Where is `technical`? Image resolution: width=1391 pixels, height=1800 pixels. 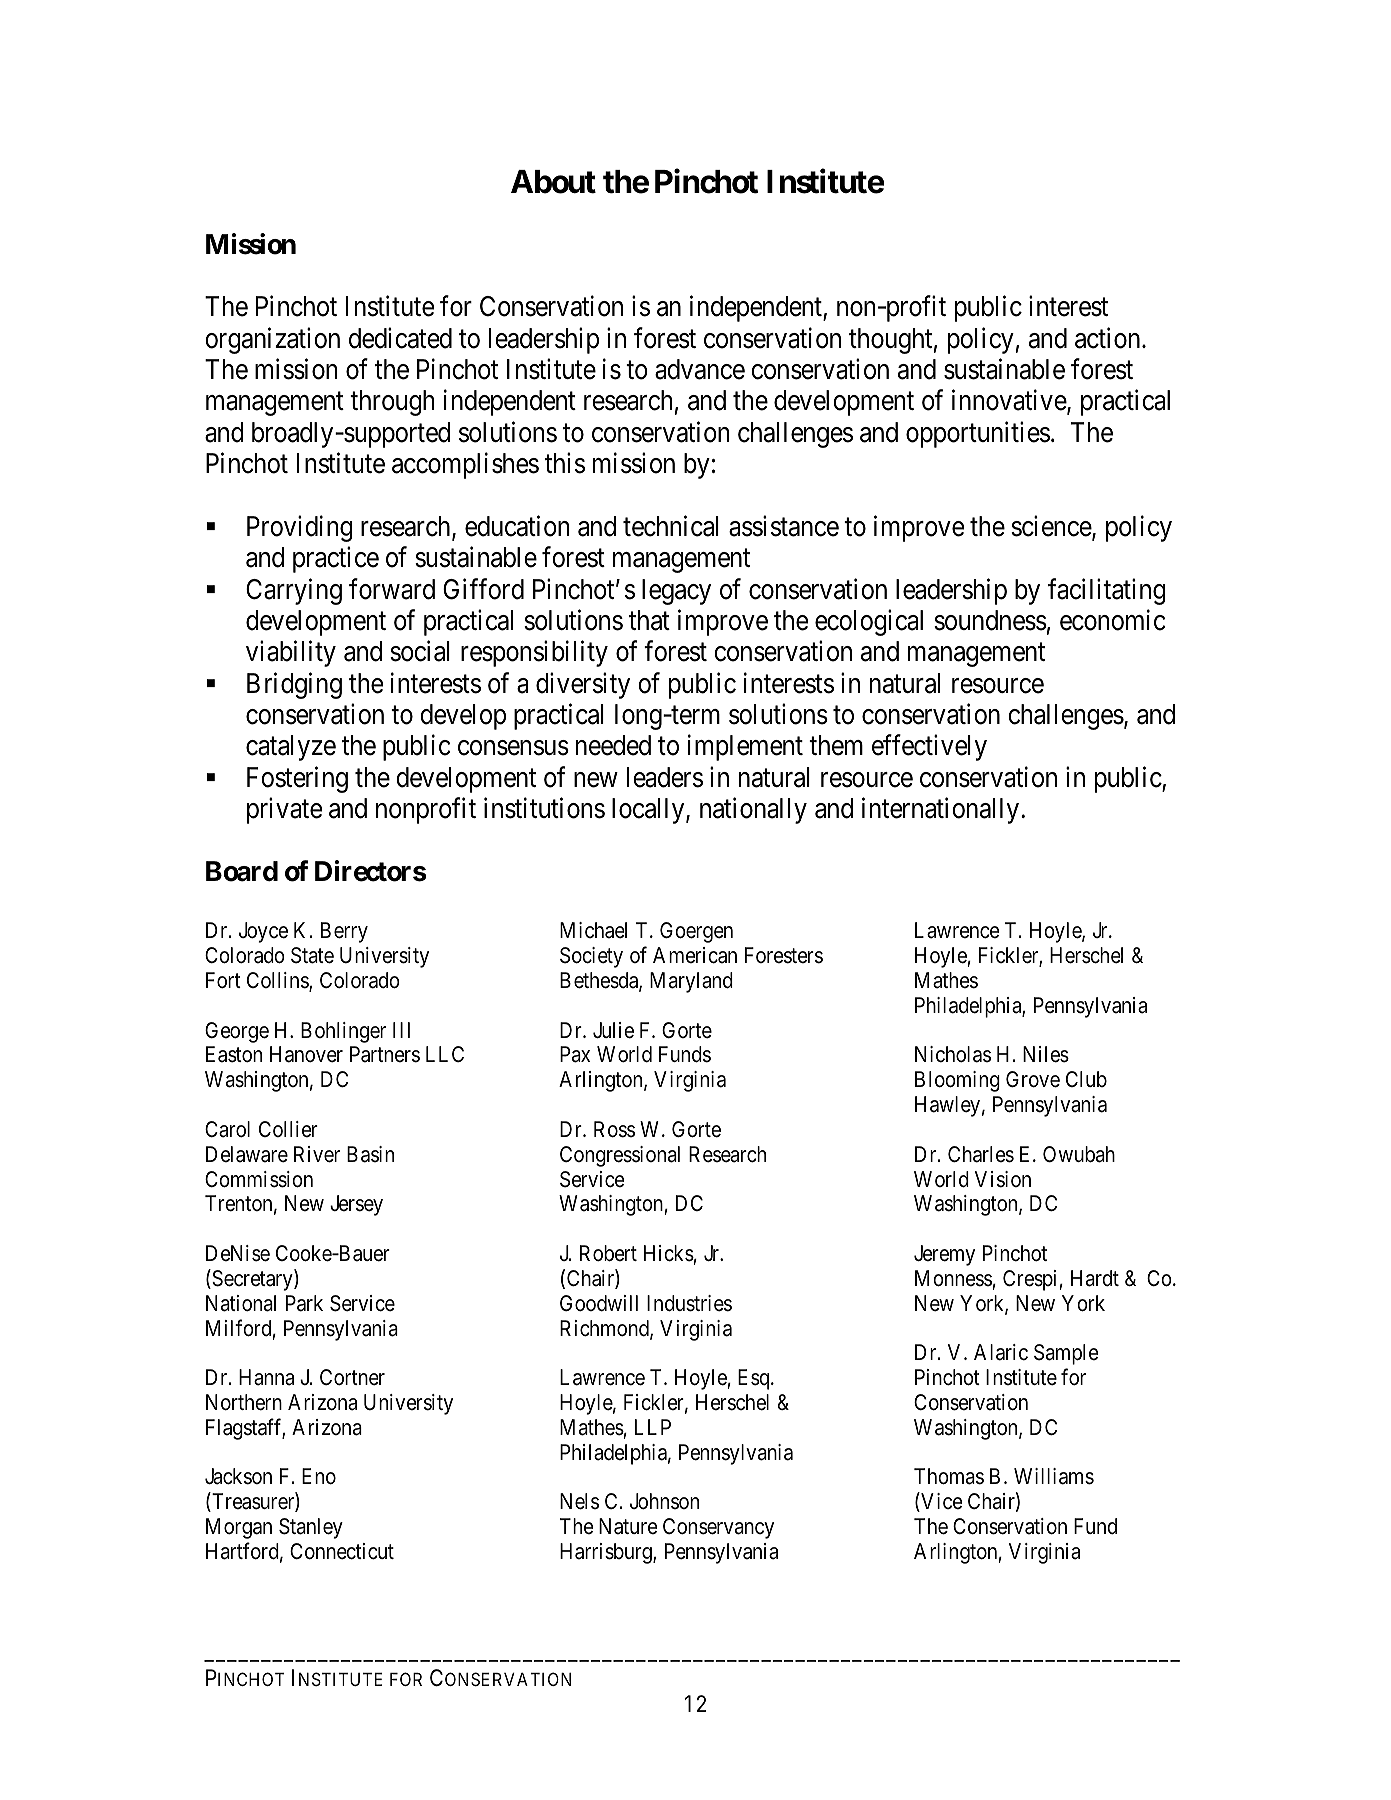
technical is located at coordinates (671, 526).
